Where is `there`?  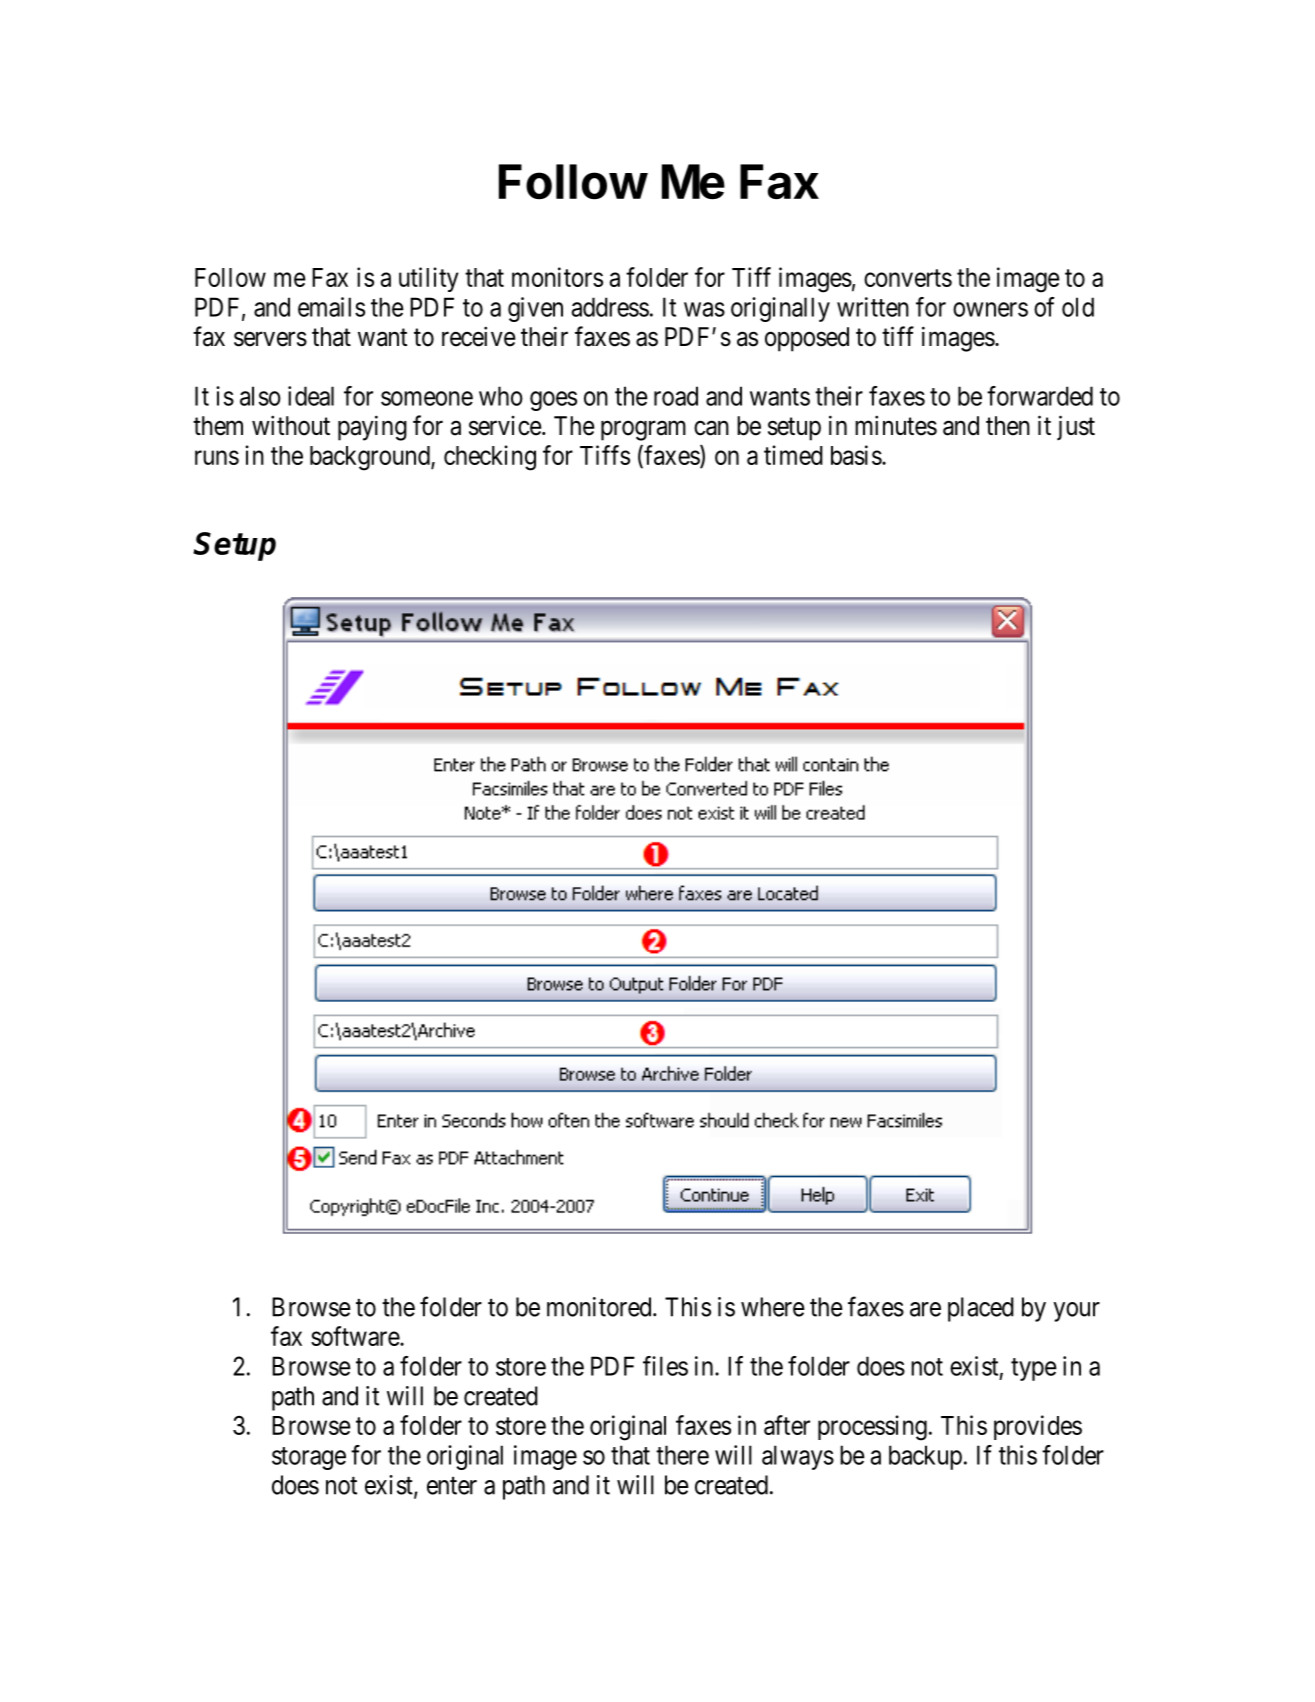
there is located at coordinates (682, 1455).
